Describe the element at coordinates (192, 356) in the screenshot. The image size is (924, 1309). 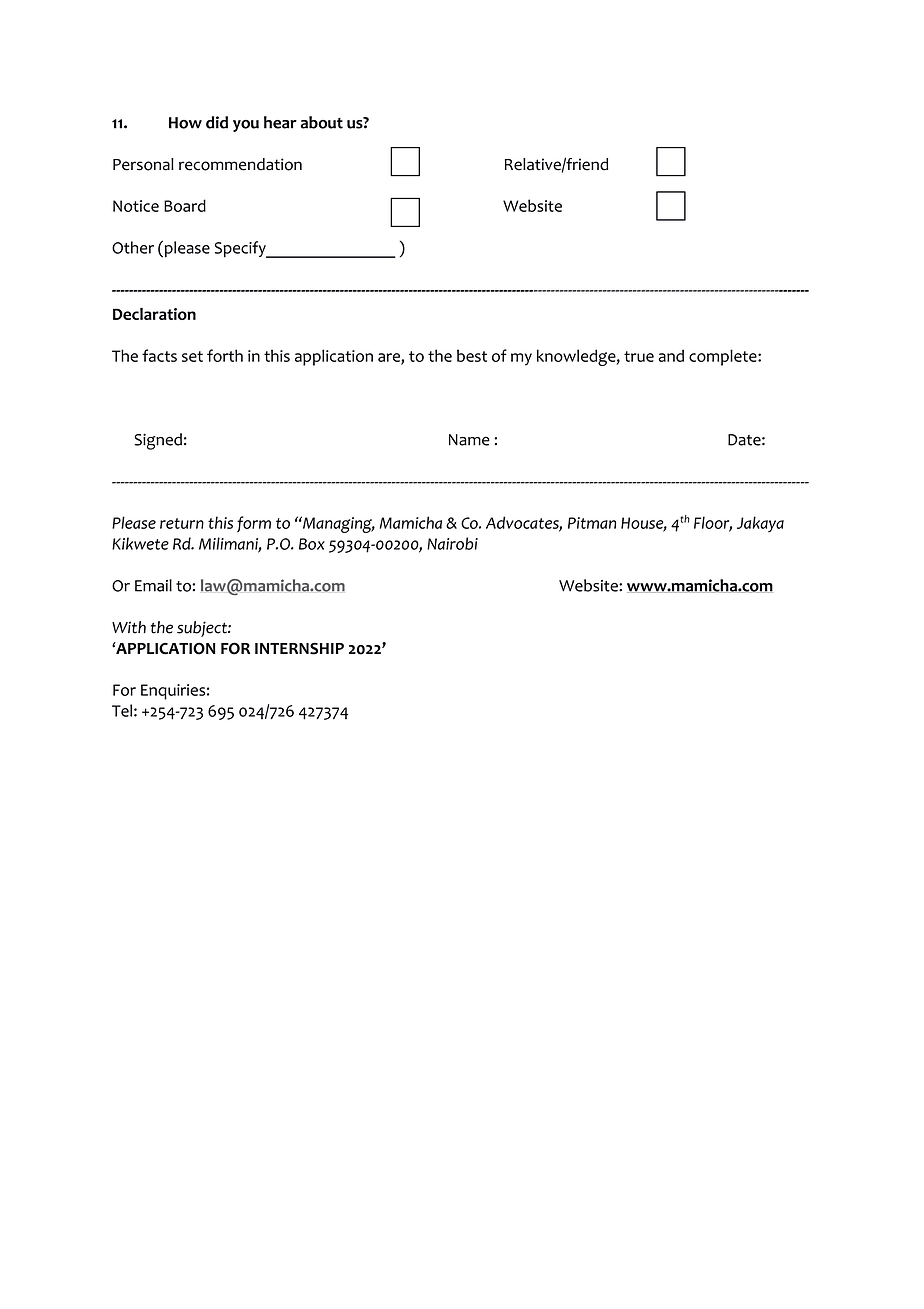
I see `set` at that location.
